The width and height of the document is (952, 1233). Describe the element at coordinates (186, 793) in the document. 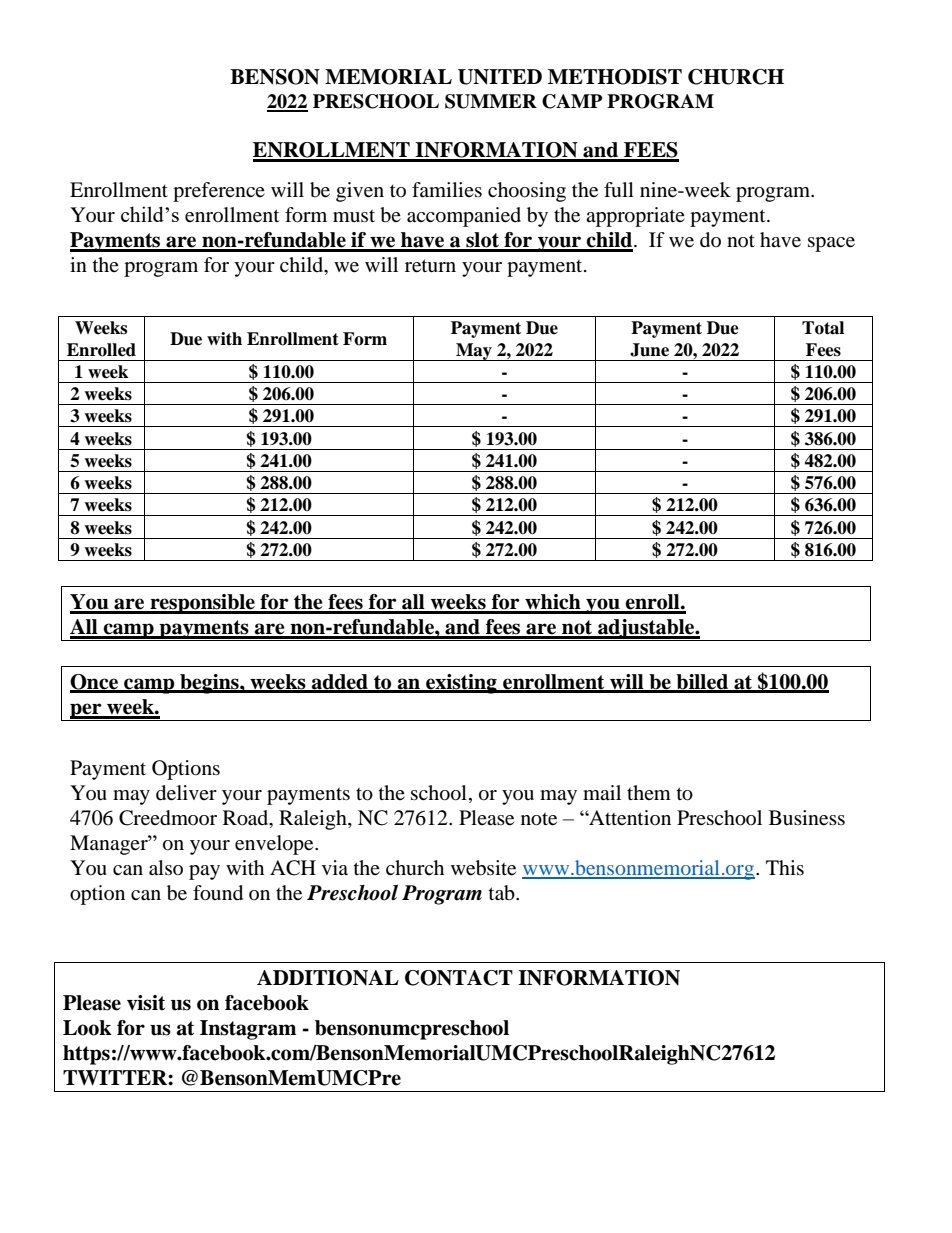

I see `deliver` at that location.
